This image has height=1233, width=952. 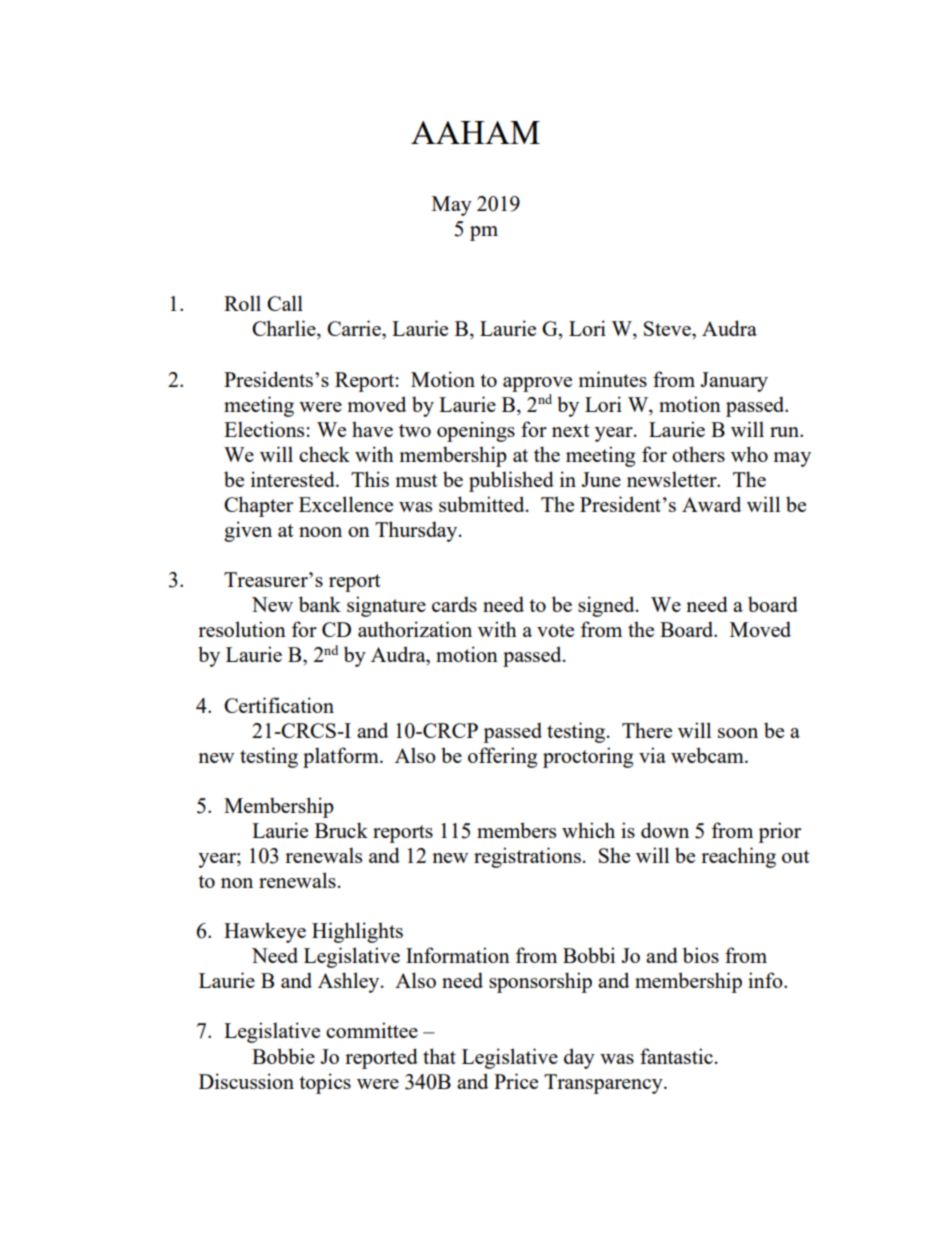 What do you see at coordinates (537, 384) in the image?
I see `approve` at bounding box center [537, 384].
